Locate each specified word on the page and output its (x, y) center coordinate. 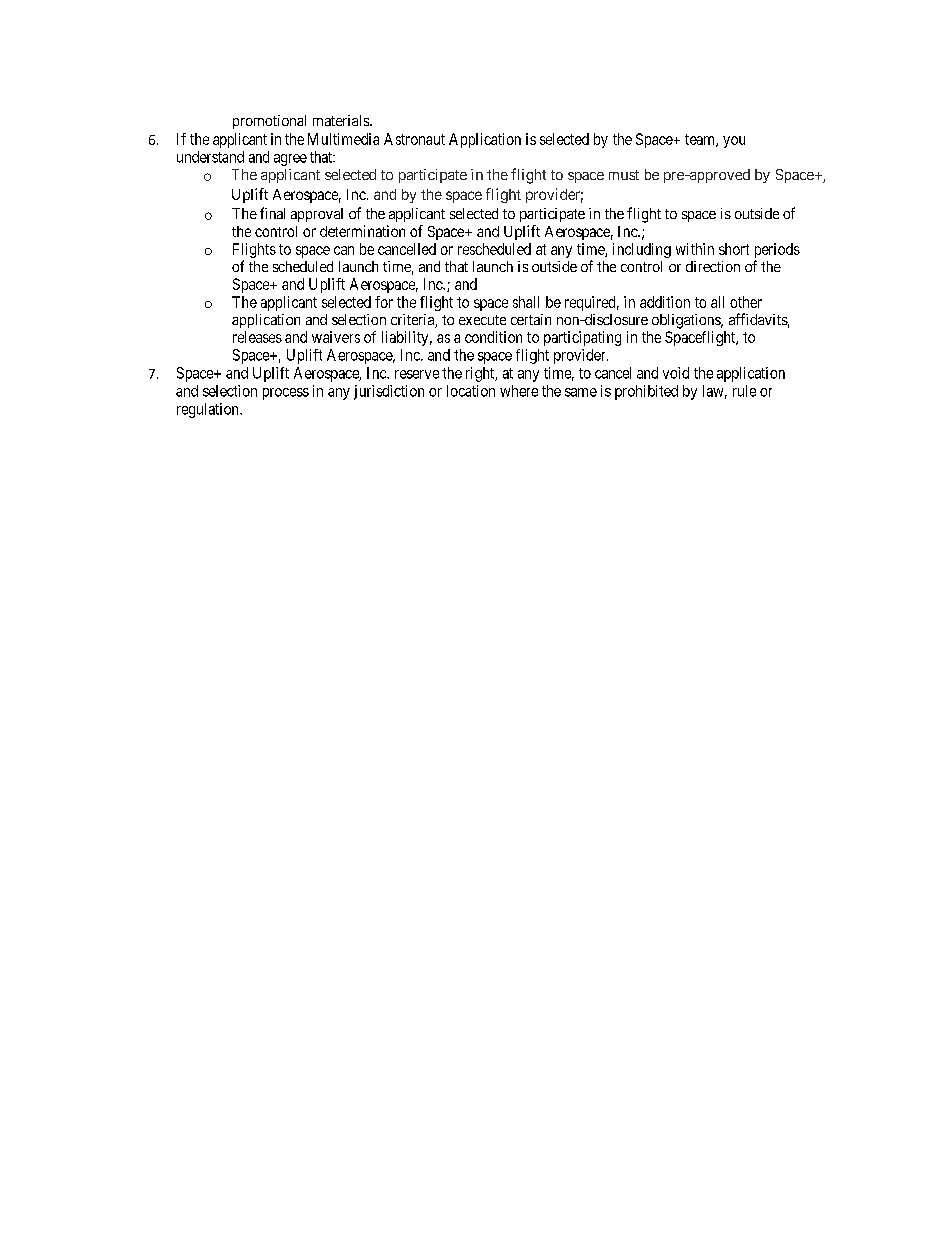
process (286, 394)
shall (526, 302)
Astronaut (414, 139)
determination (362, 231)
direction (713, 266)
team (701, 140)
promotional (269, 122)
